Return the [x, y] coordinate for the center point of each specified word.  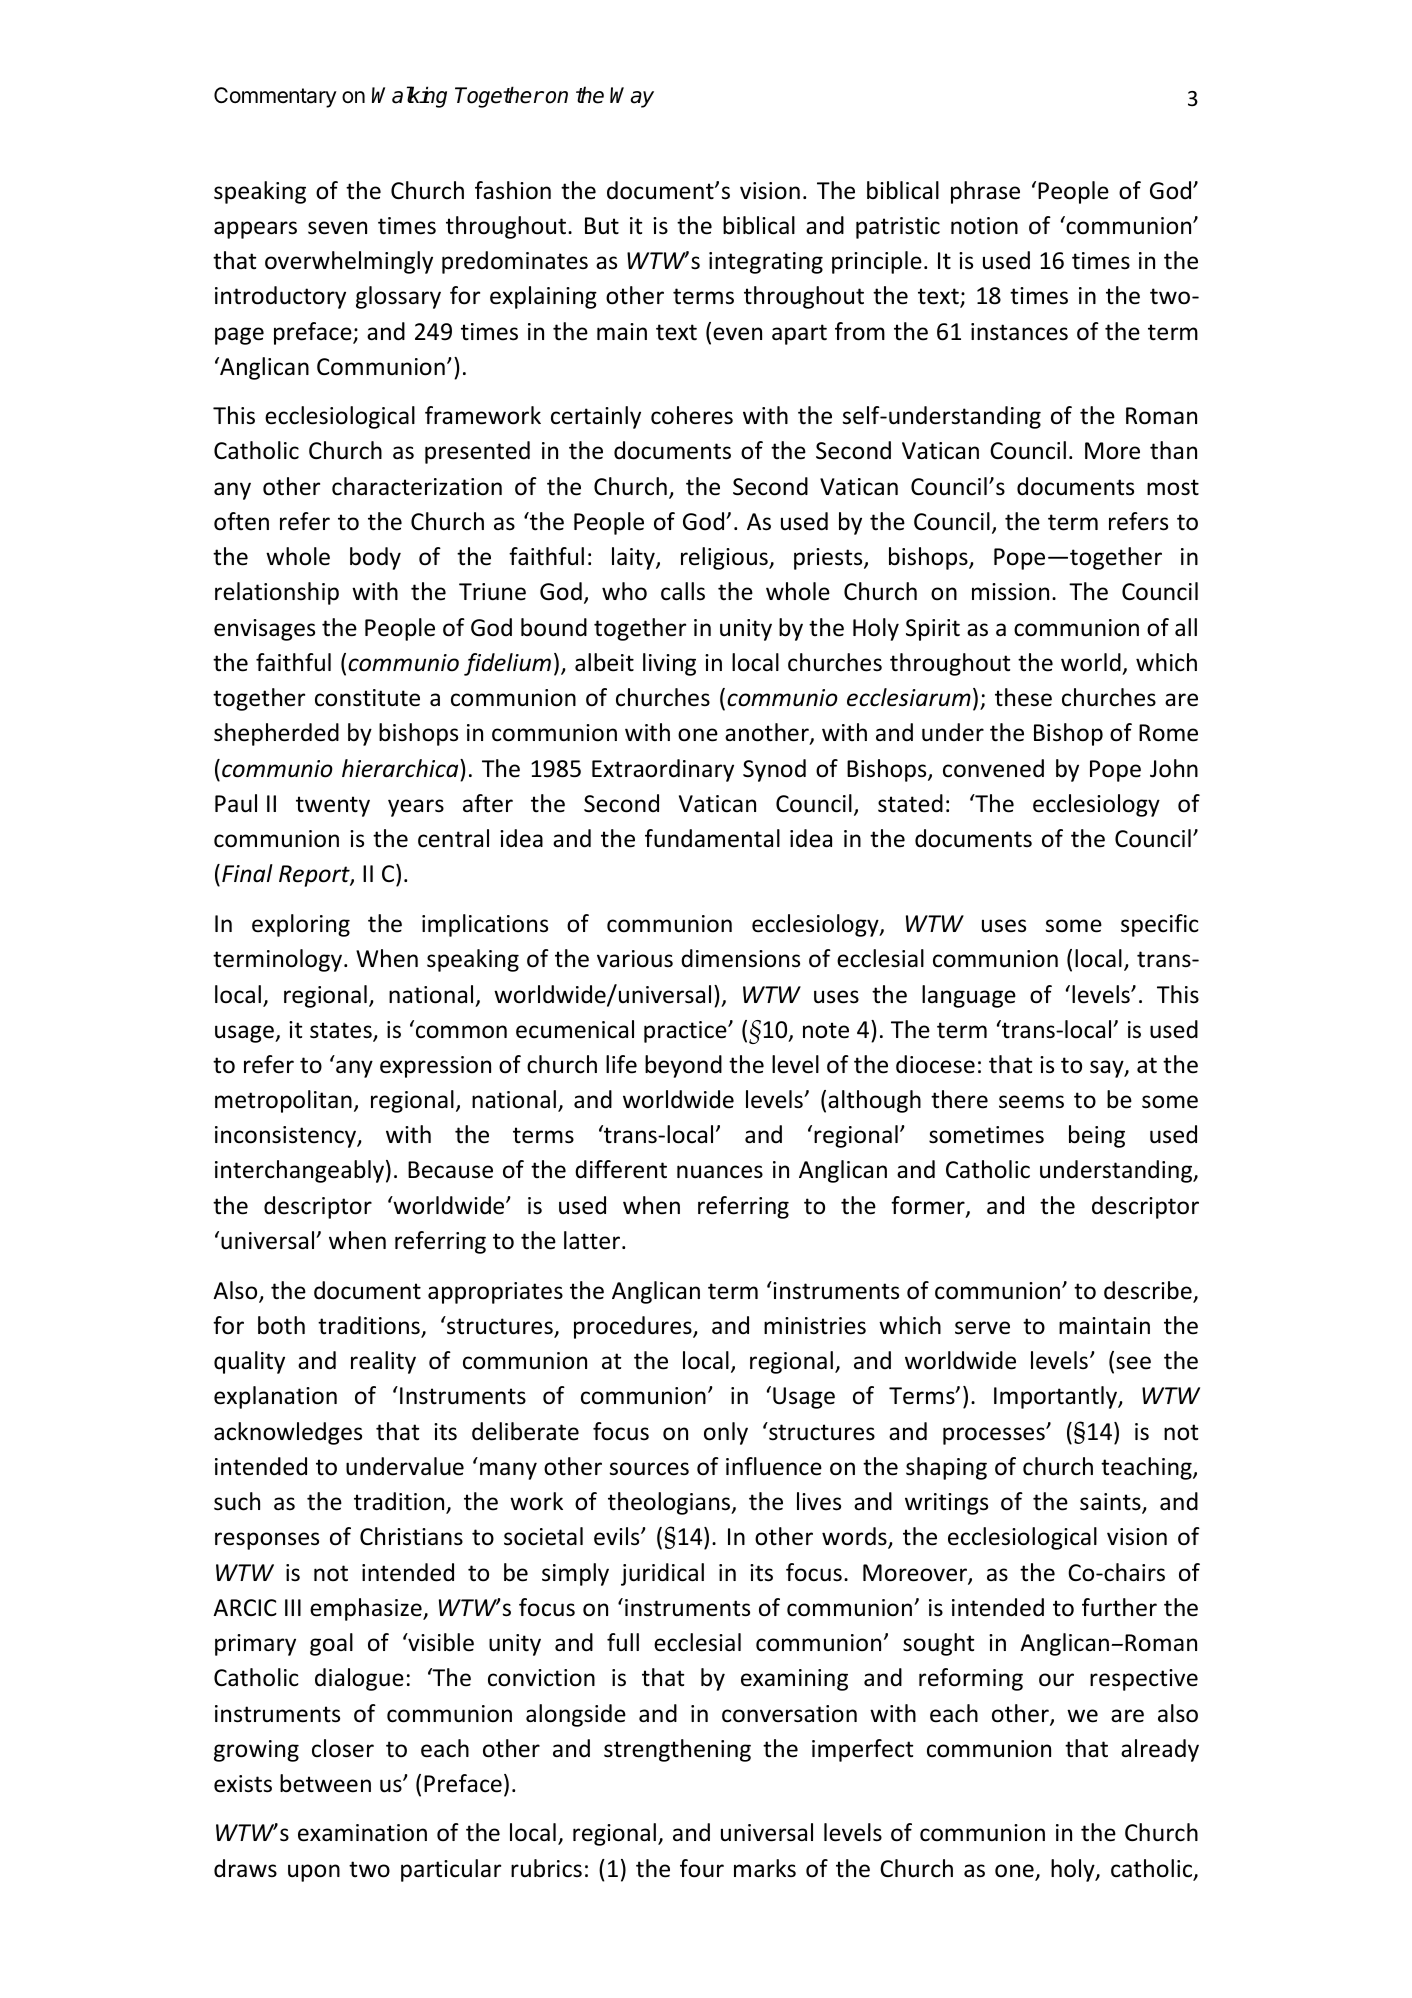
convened [993, 768]
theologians [670, 1503]
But [602, 226]
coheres [692, 415]
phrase [985, 192]
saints [1111, 1503]
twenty [333, 806]
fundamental [712, 838]
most [1173, 487]
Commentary [275, 97]
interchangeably [299, 1171]
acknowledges [288, 1433]
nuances [720, 1172]
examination [362, 1833]
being [1097, 1136]
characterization [417, 486]
